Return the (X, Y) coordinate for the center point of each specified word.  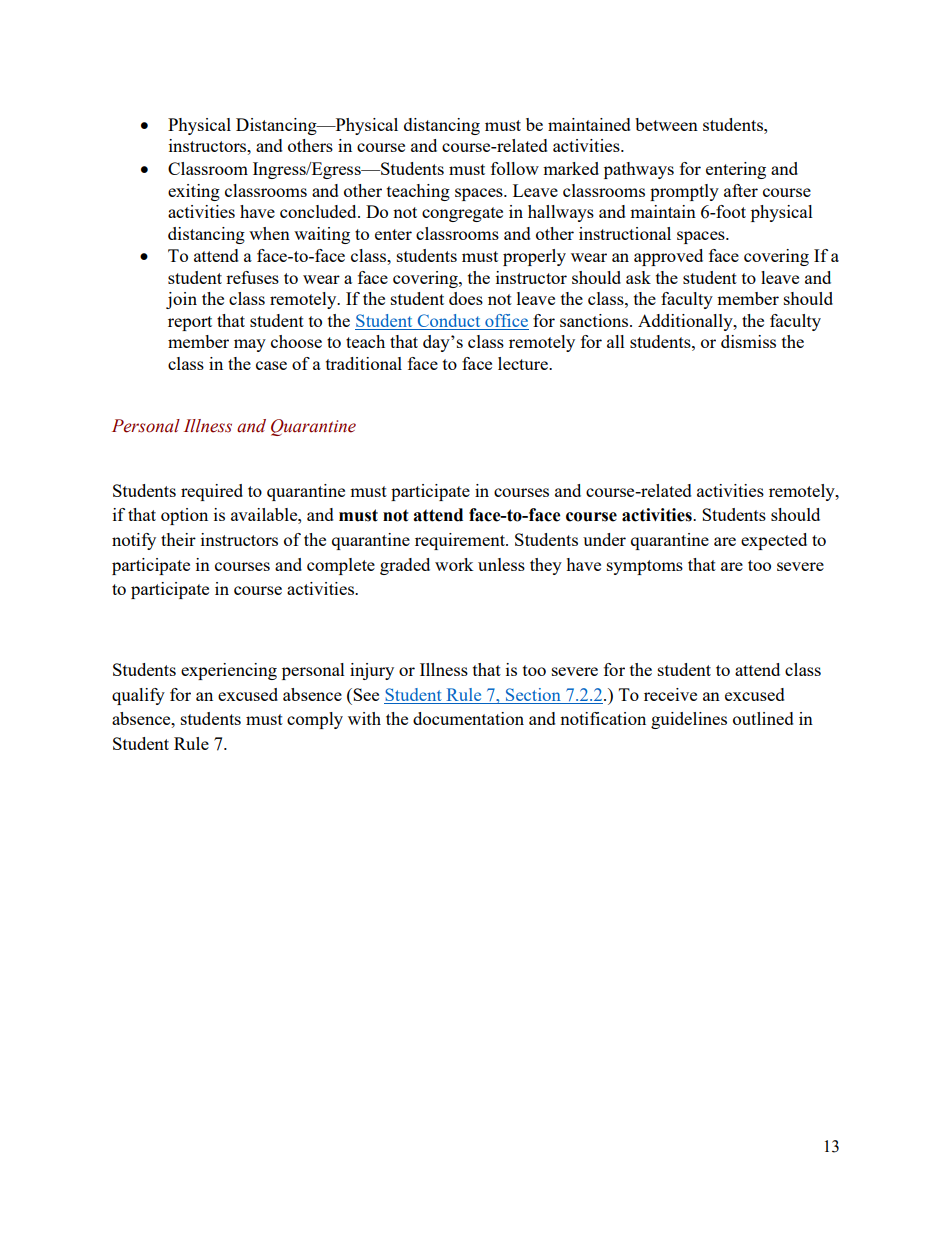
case (271, 365)
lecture (524, 363)
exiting (194, 192)
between (666, 124)
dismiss (748, 341)
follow (515, 168)
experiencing (229, 671)
